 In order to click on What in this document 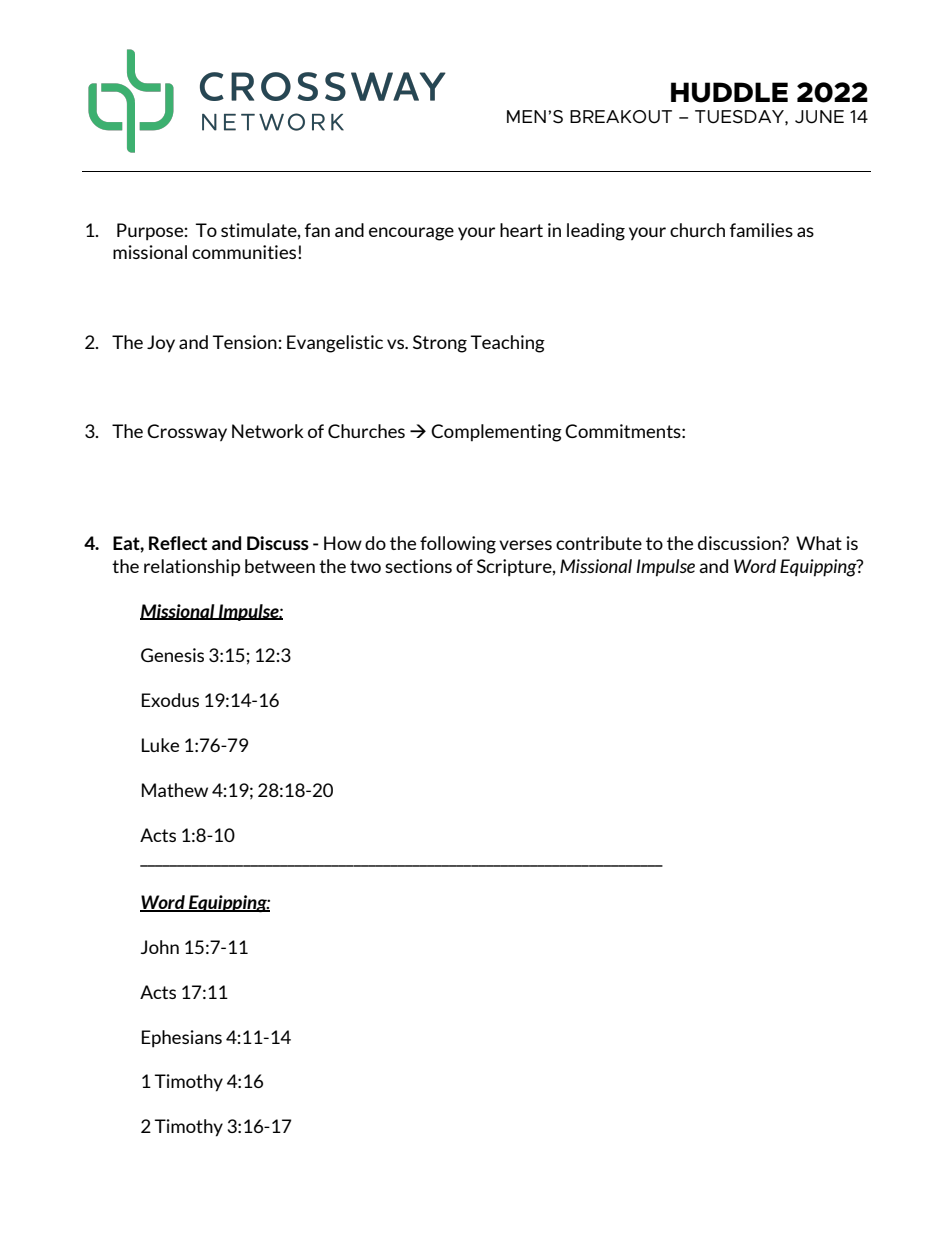, I will do `click(819, 543)`.
